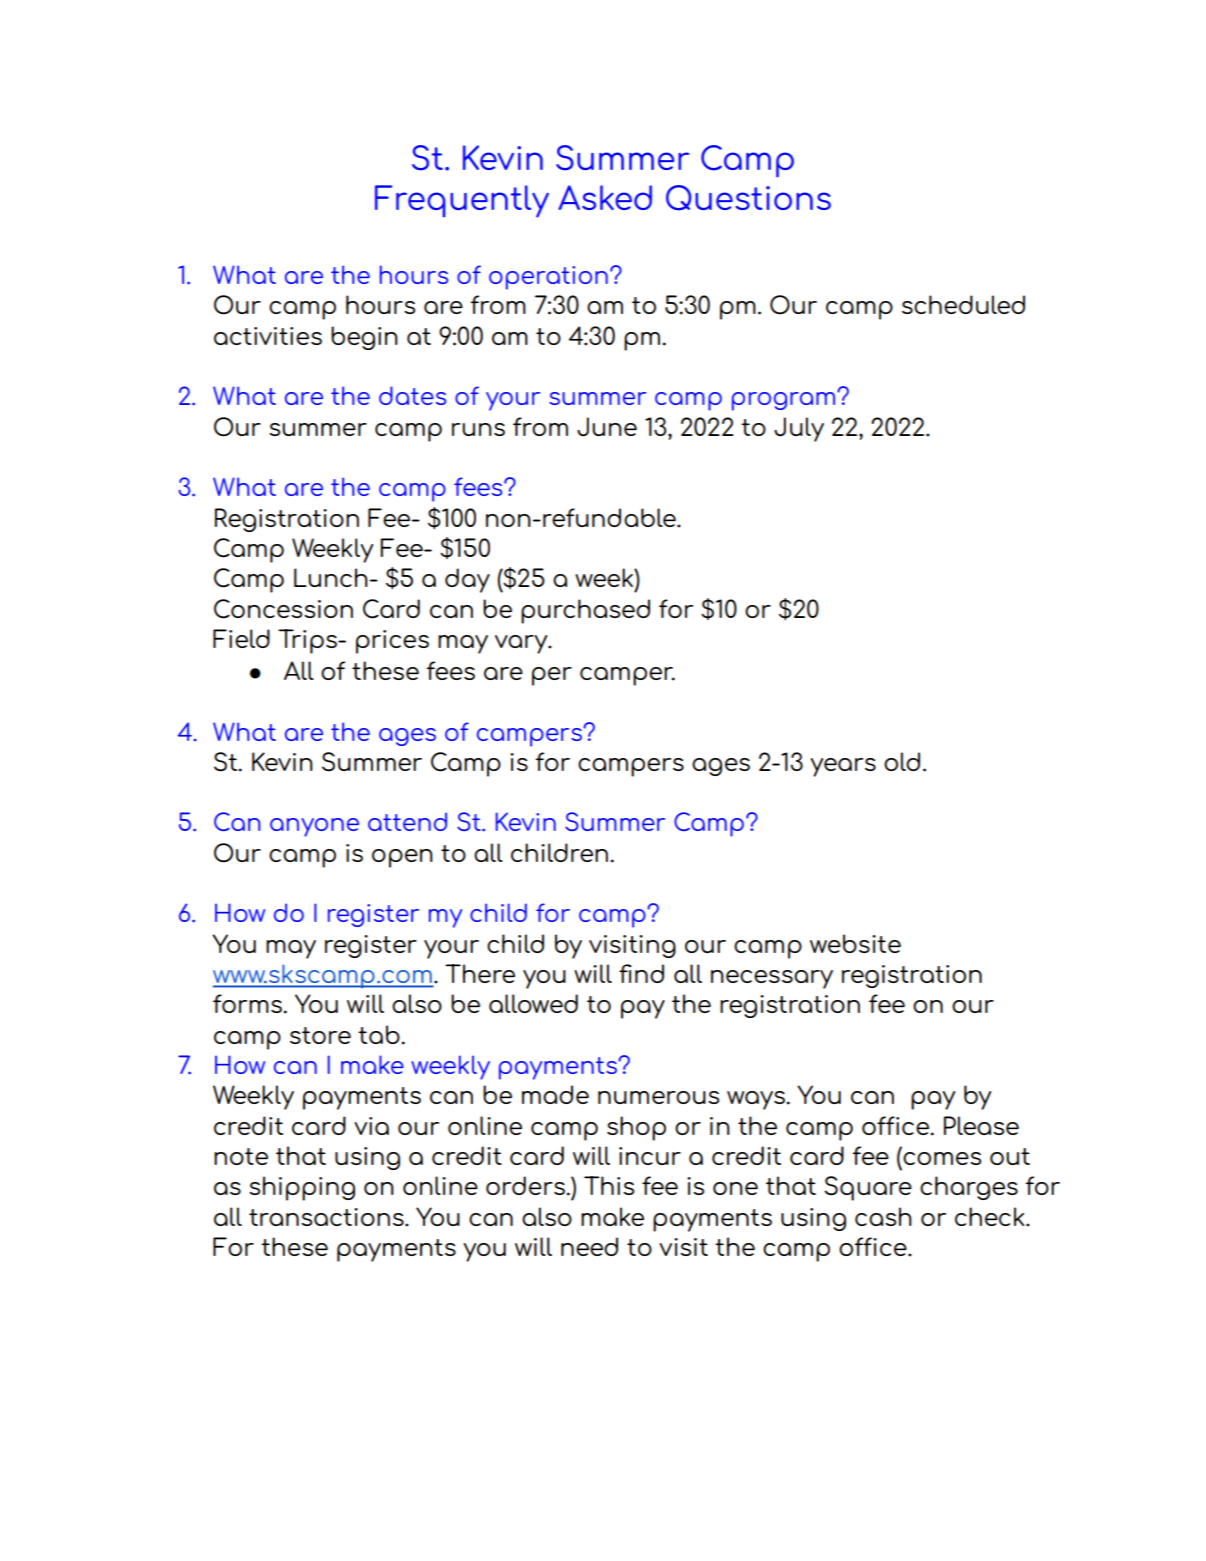 Image resolution: width=1206 pixels, height=1561 pixels. Describe the element at coordinates (902, 761) in the document. I see `old` at that location.
